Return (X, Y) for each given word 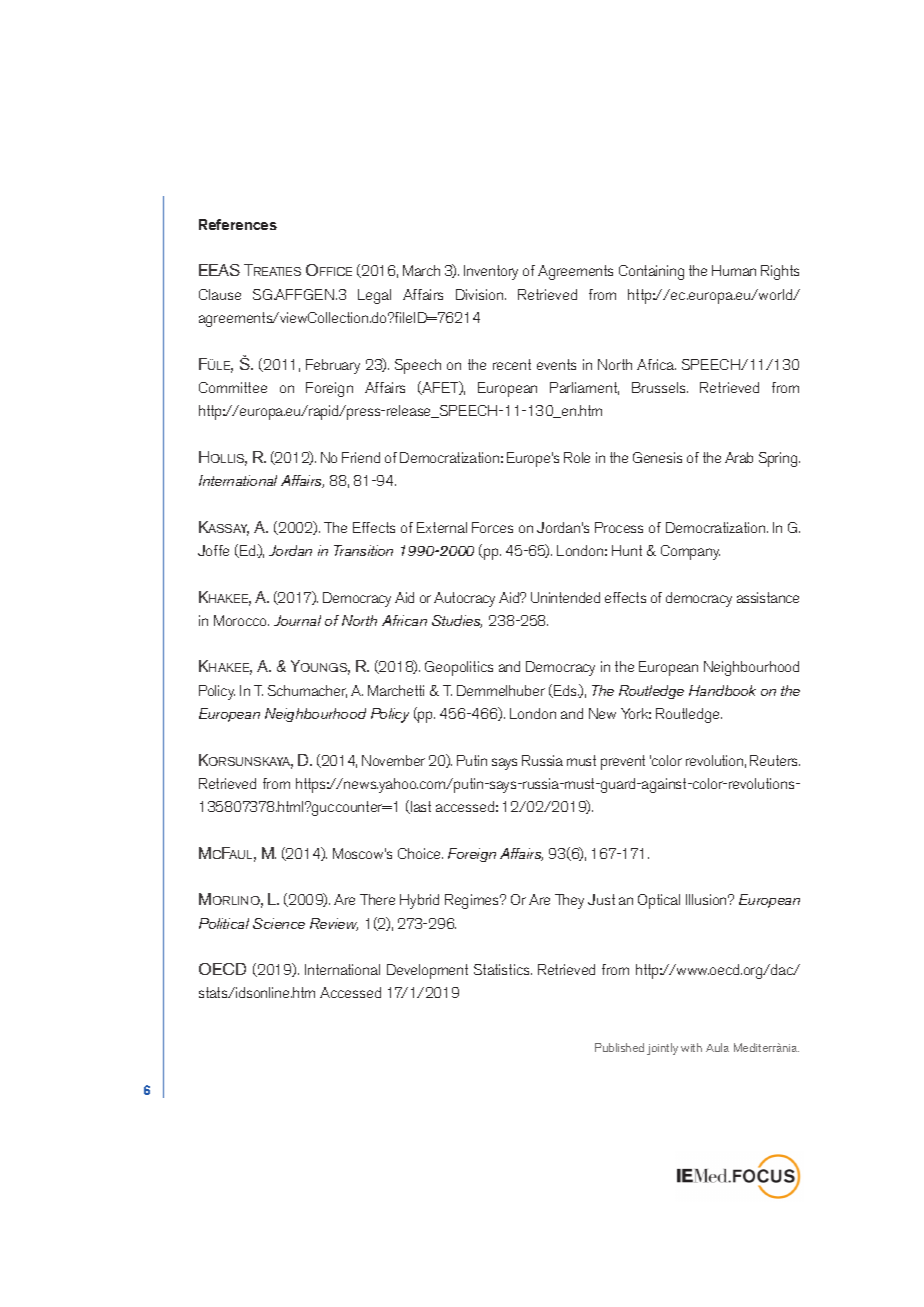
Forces (492, 527)
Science (279, 923)
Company (690, 552)
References (238, 224)
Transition (363, 550)
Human (734, 270)
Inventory (491, 272)
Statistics (503, 969)
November (393, 760)
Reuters (775, 760)
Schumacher (307, 691)
